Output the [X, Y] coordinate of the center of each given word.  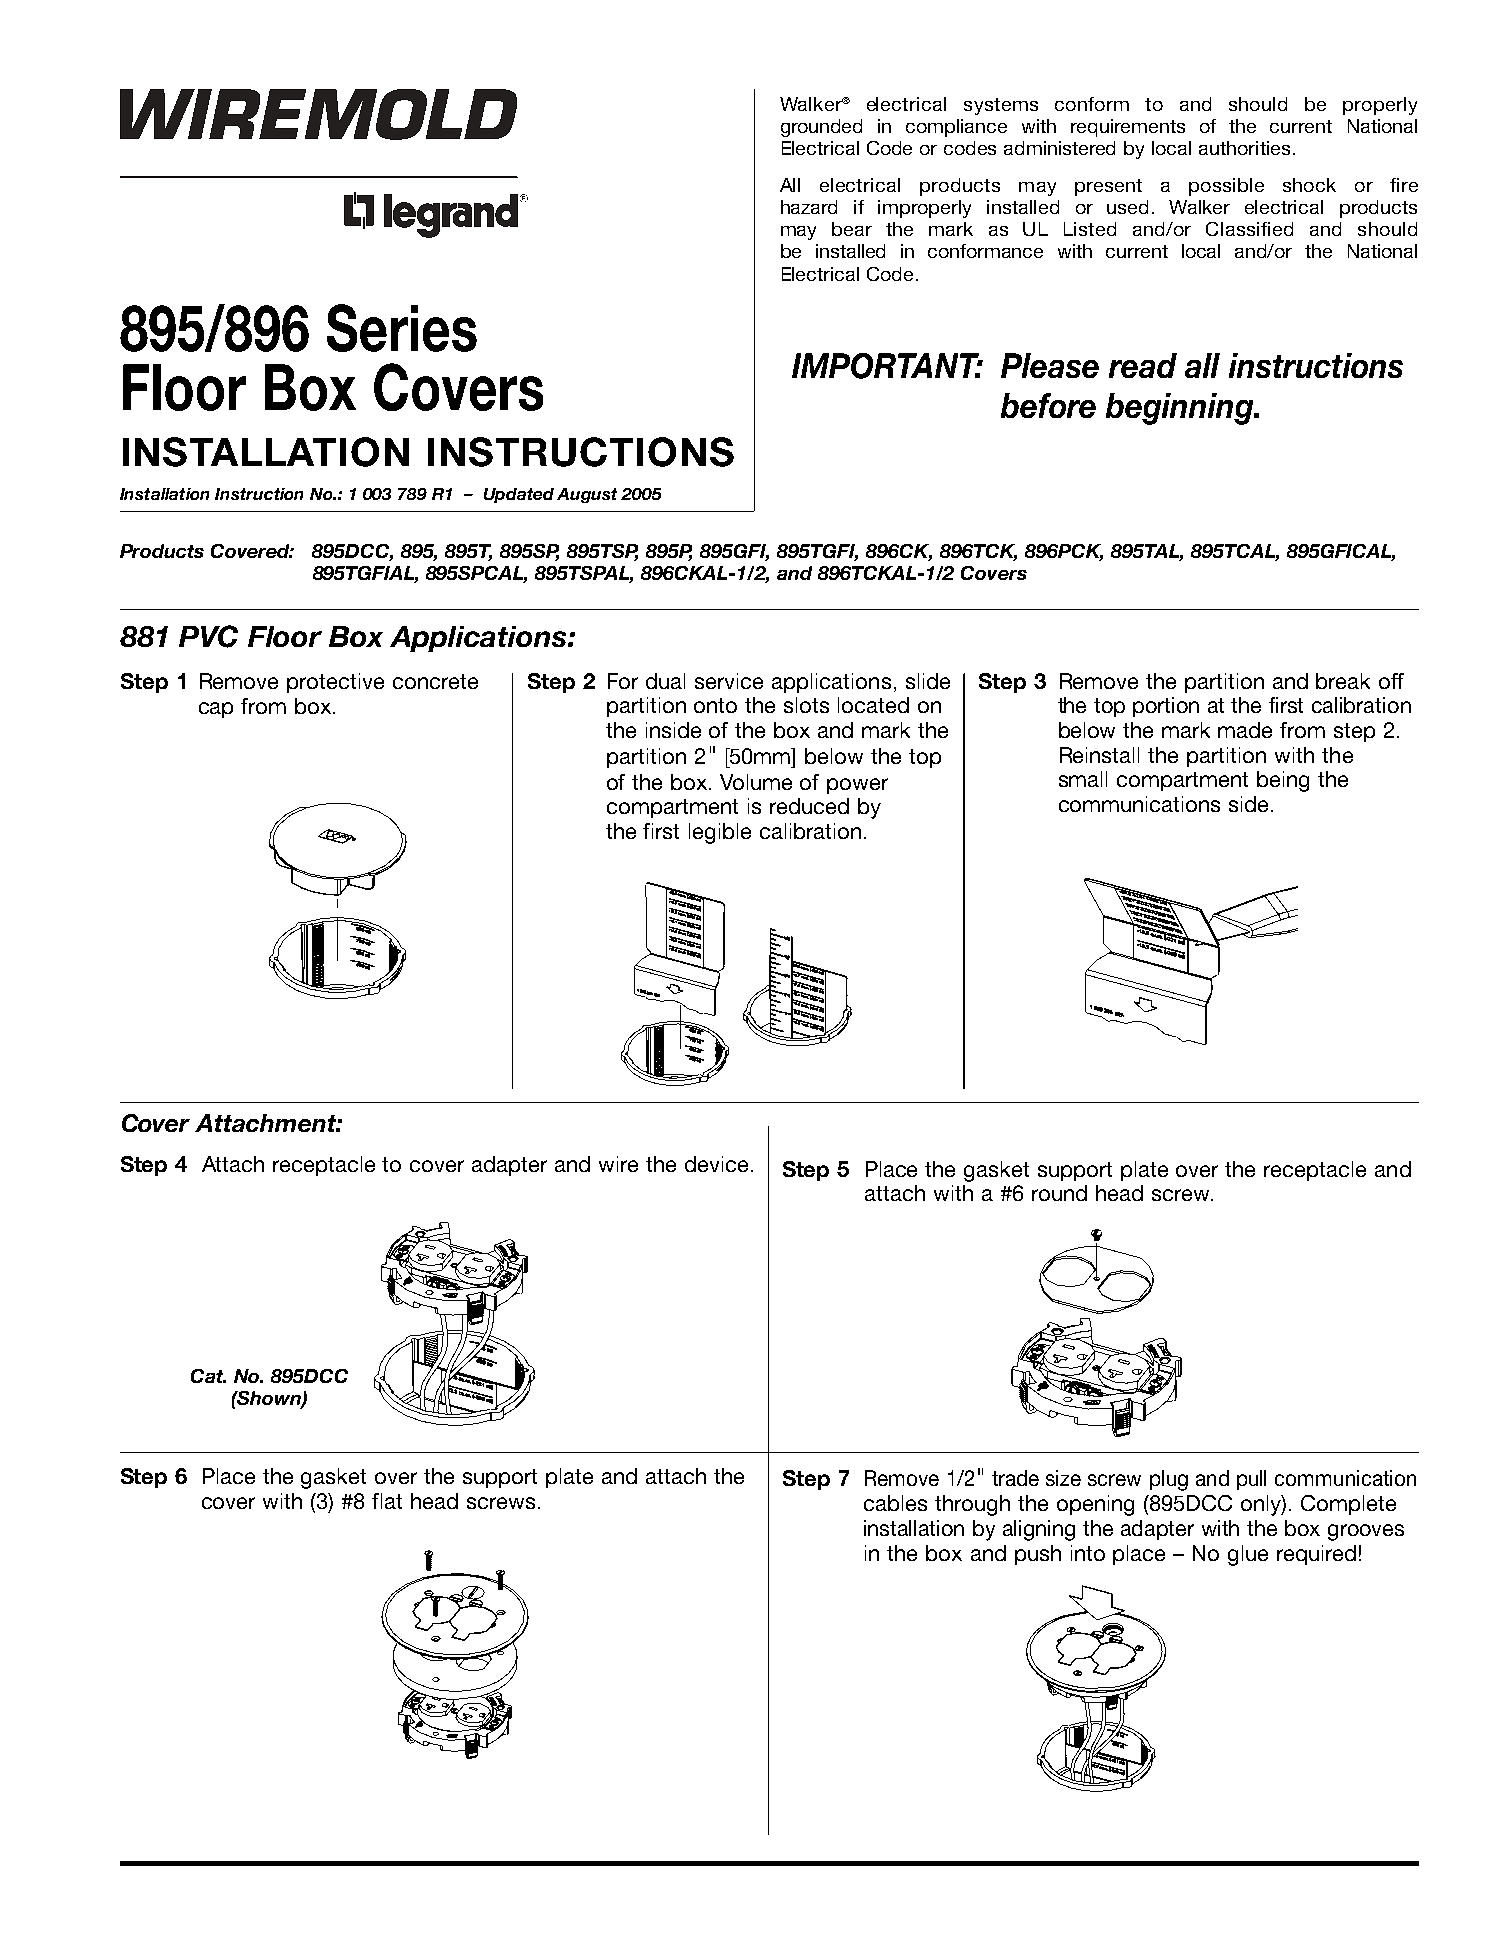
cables [895, 1503]
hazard [809, 207]
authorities [1244, 148]
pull [1251, 1480]
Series [402, 328]
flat [387, 1501]
